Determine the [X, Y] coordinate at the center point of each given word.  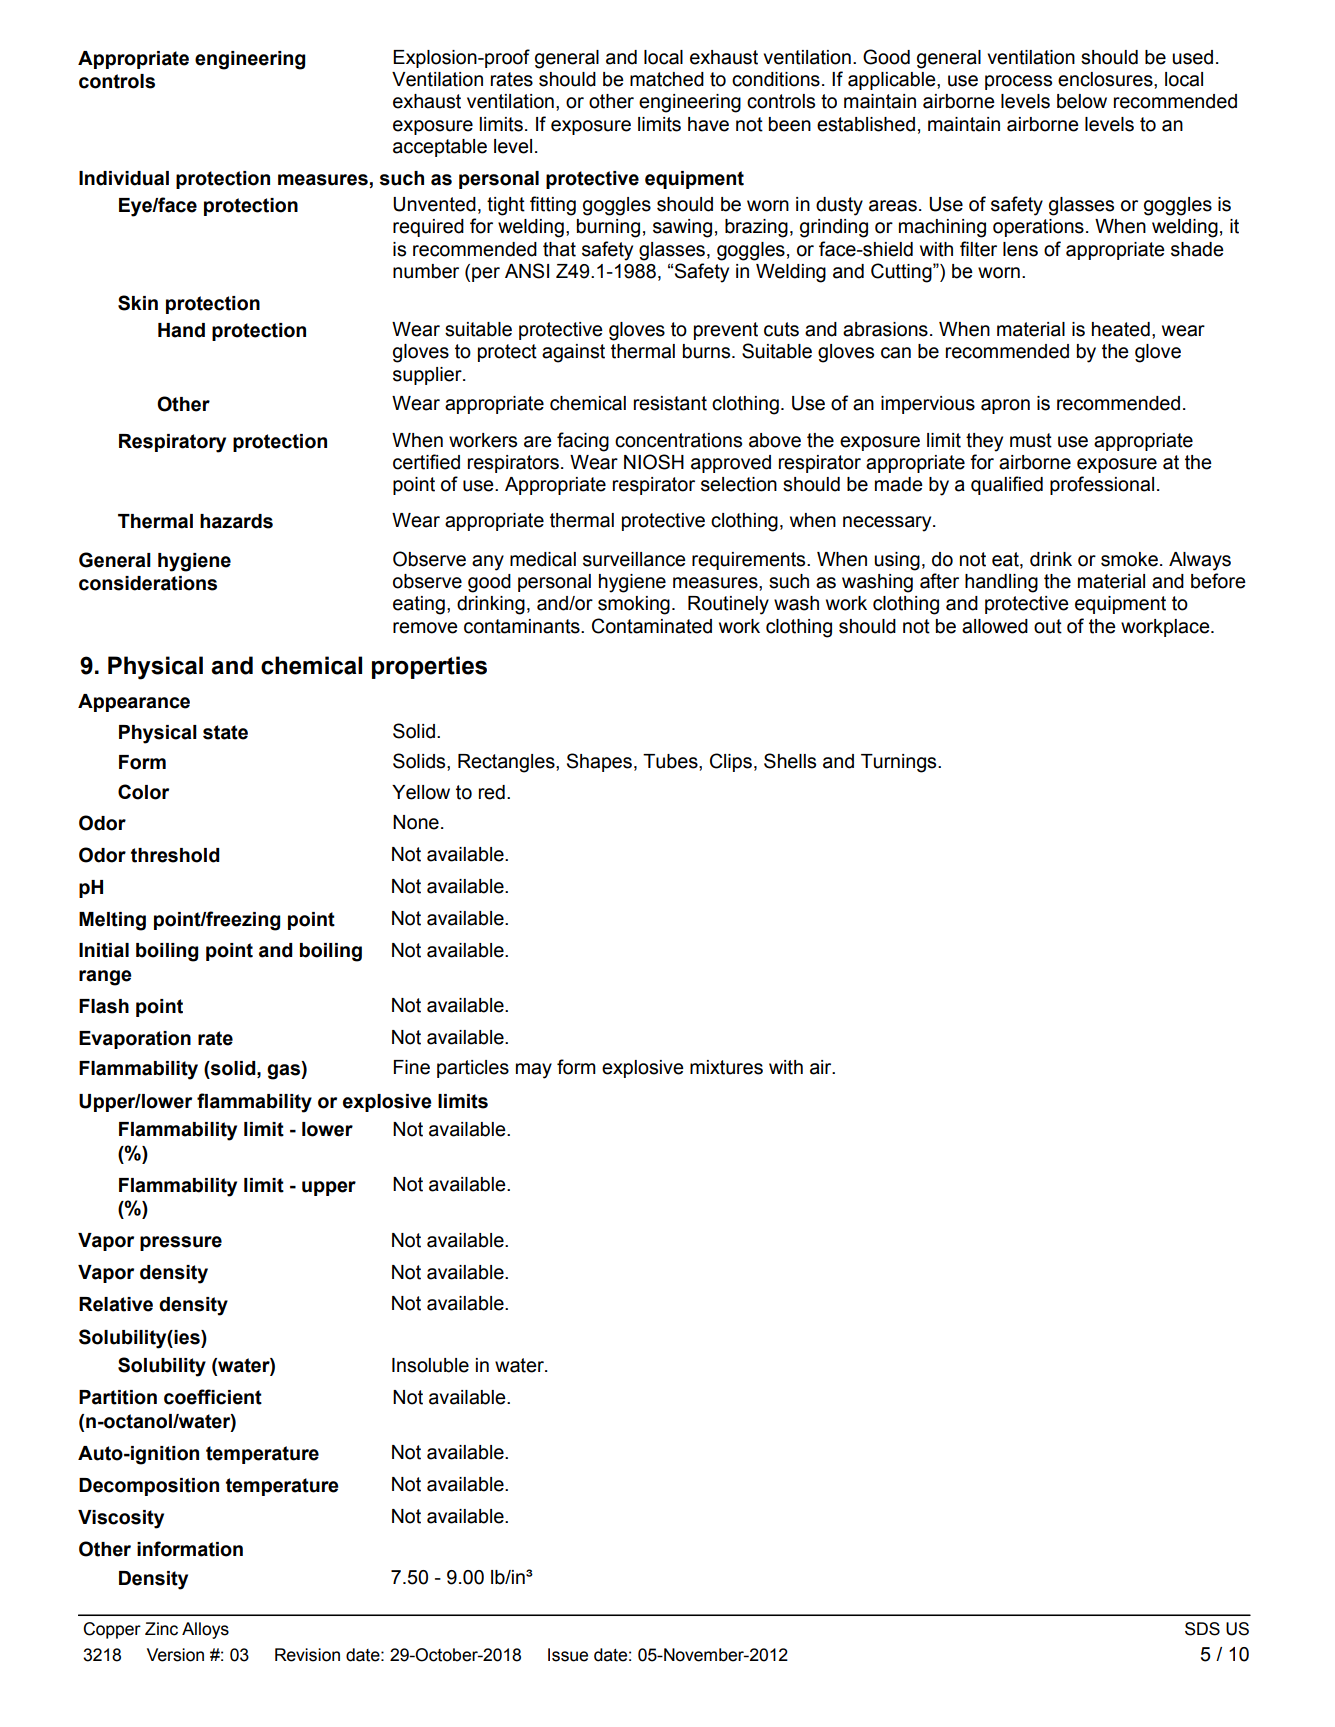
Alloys [205, 1630]
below [1082, 101]
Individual [124, 178]
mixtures [726, 1067]
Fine [412, 1067]
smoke [1129, 559]
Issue [568, 1655]
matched [667, 79]
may [534, 1071]
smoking [634, 605]
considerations [148, 583]
